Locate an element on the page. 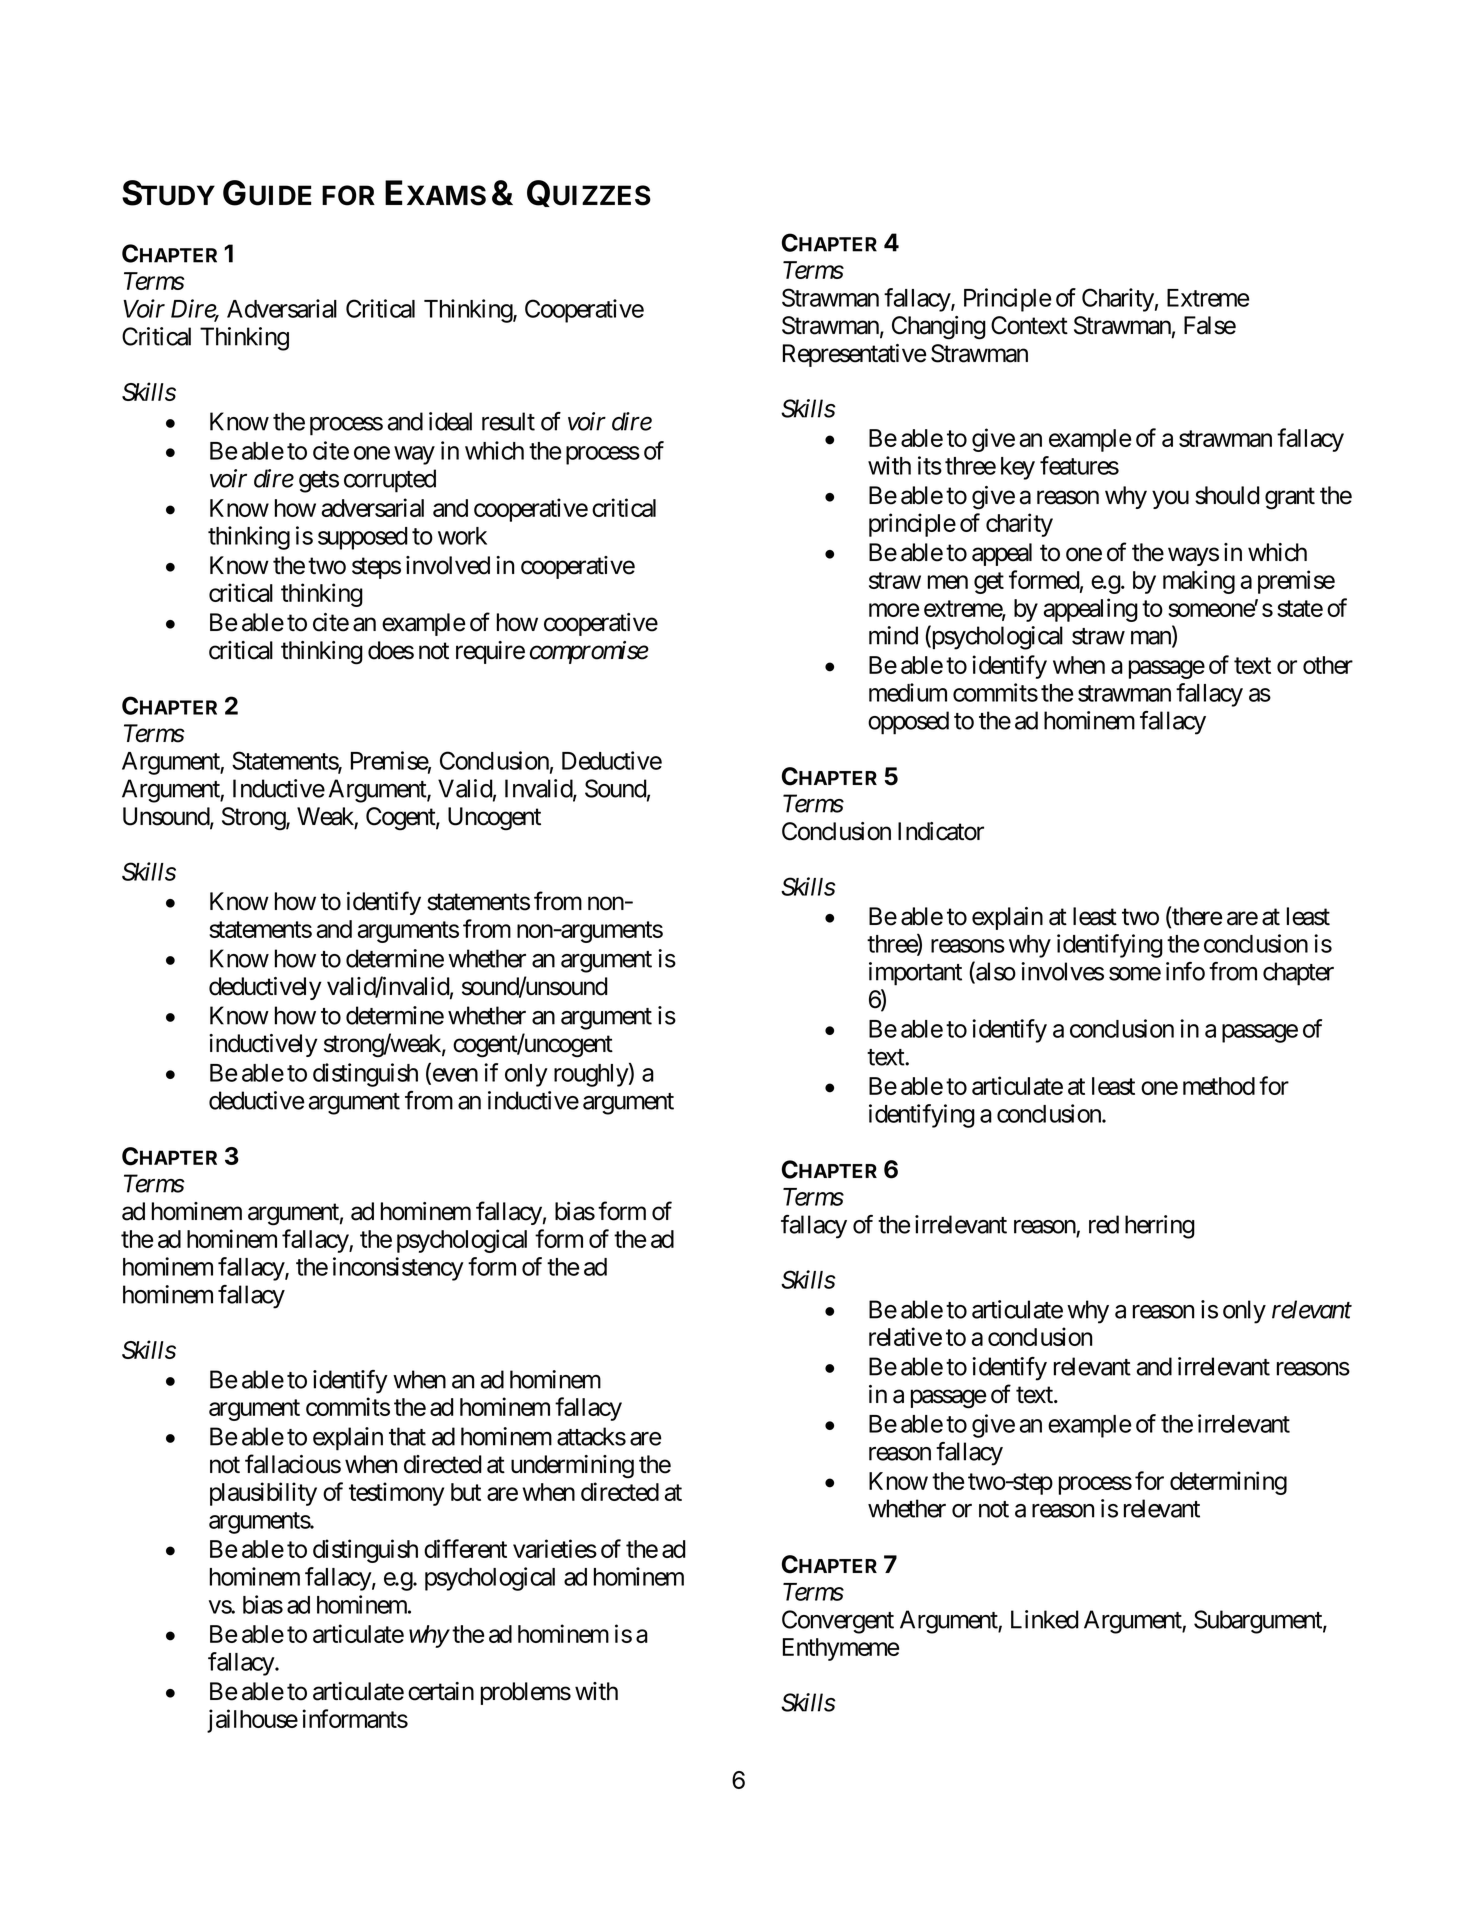 The image size is (1475, 1909). should is located at coordinates (1227, 495).
